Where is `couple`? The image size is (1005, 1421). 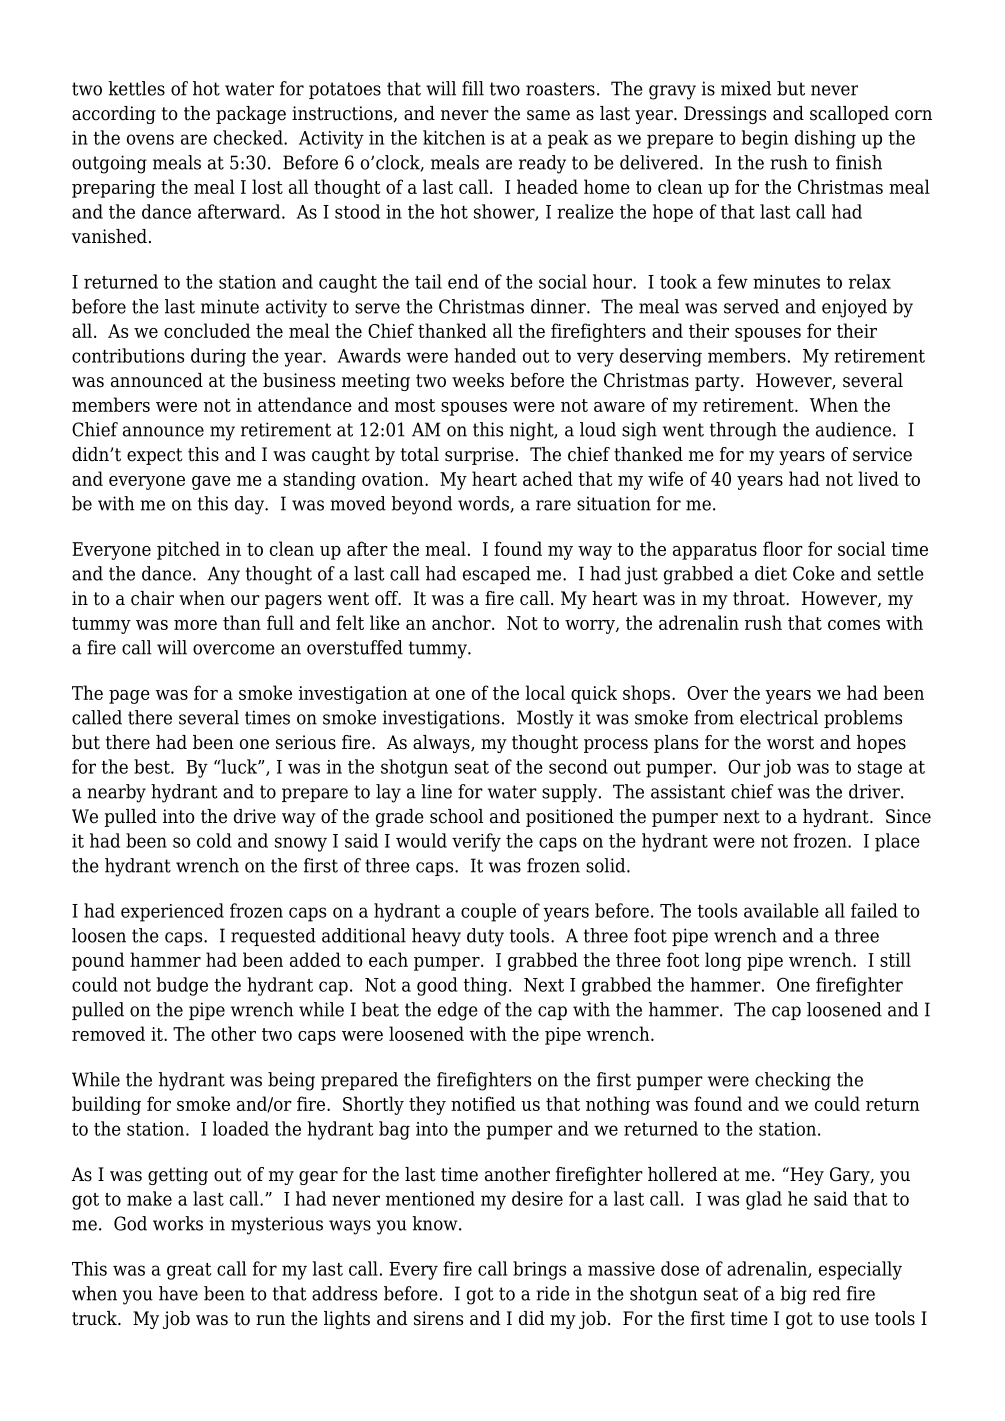
couple is located at coordinates (488, 912).
